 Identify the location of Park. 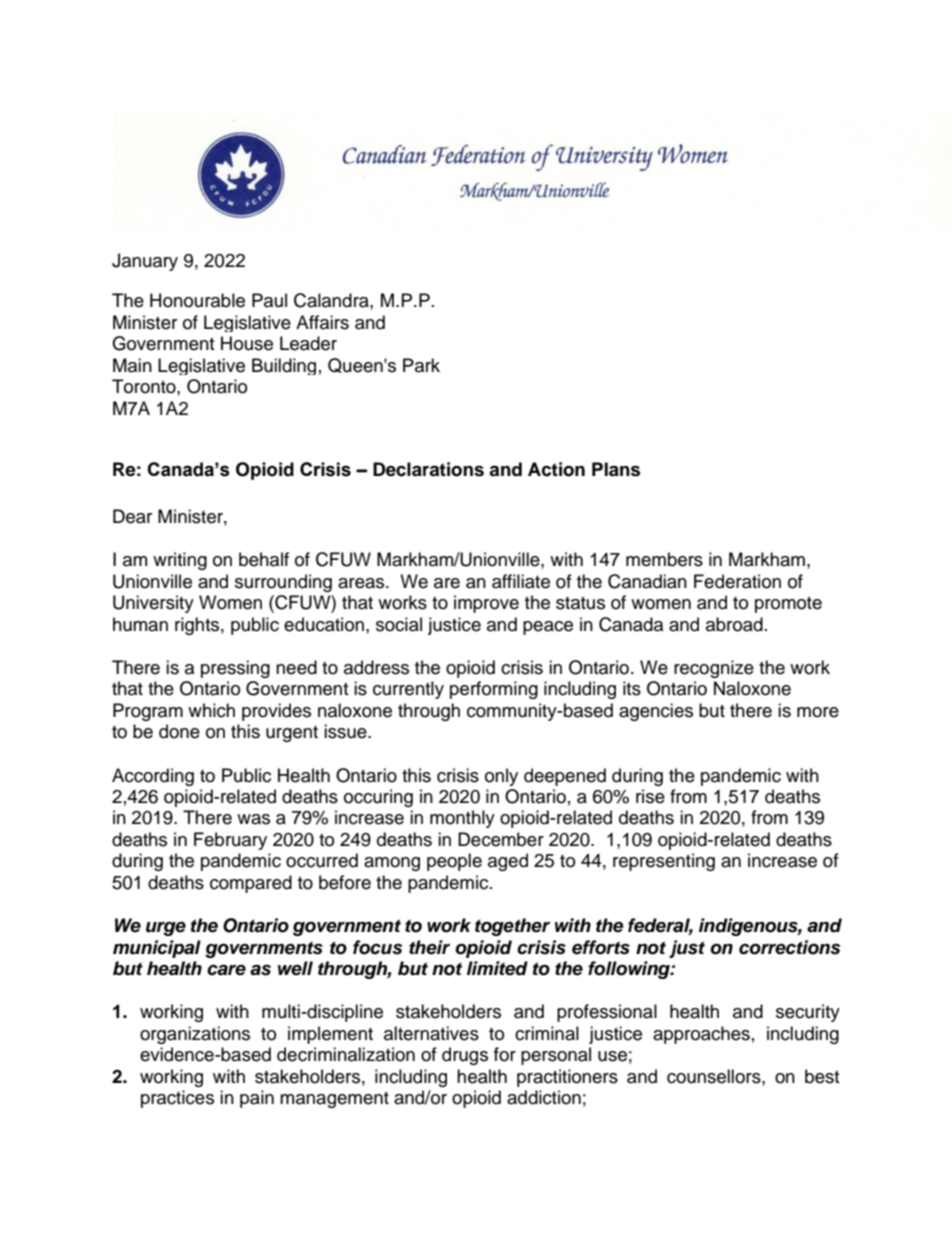
(421, 365).
